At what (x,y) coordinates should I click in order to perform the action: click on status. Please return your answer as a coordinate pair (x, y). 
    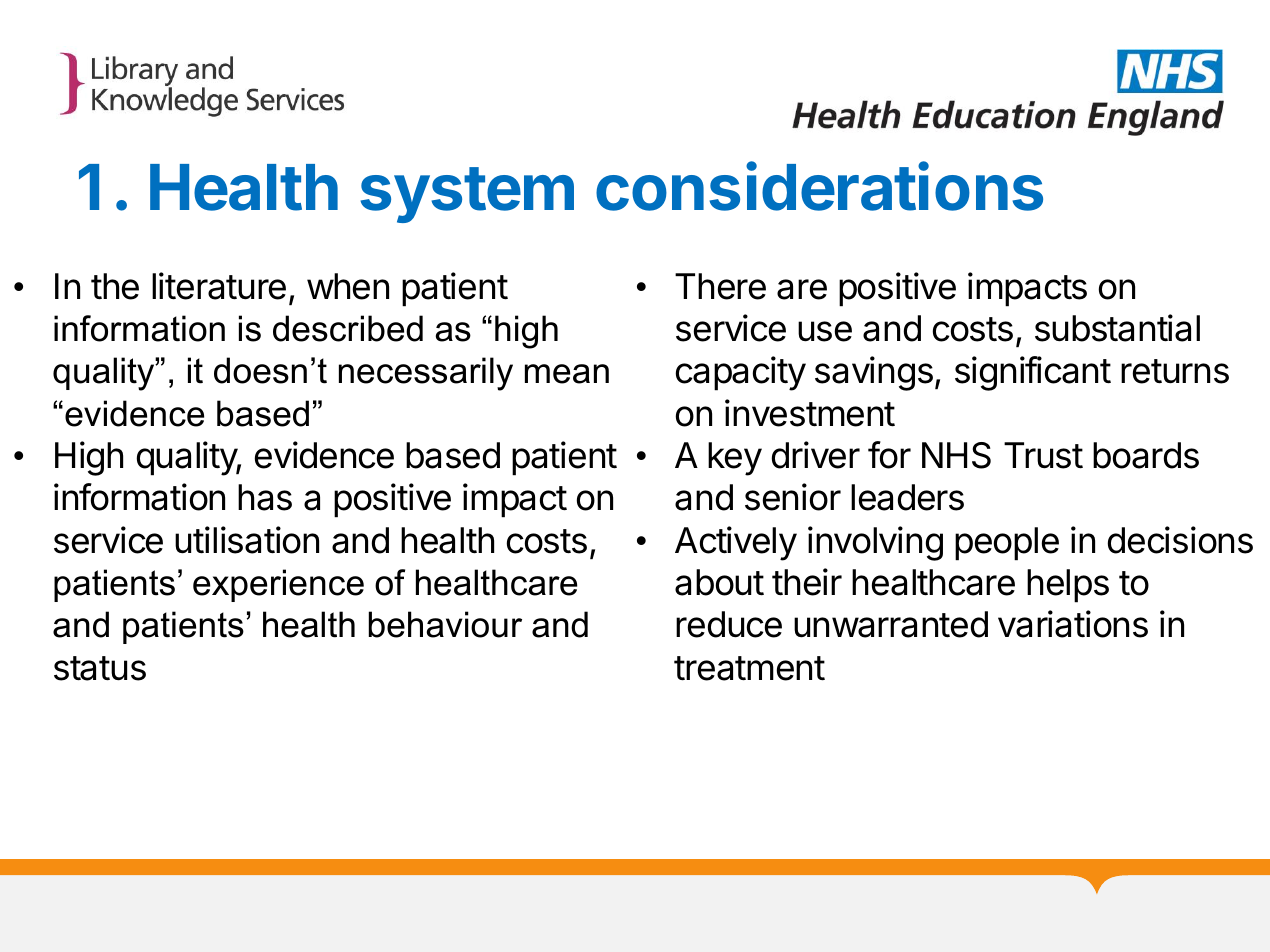
    Looking at the image, I should click on (100, 668).
